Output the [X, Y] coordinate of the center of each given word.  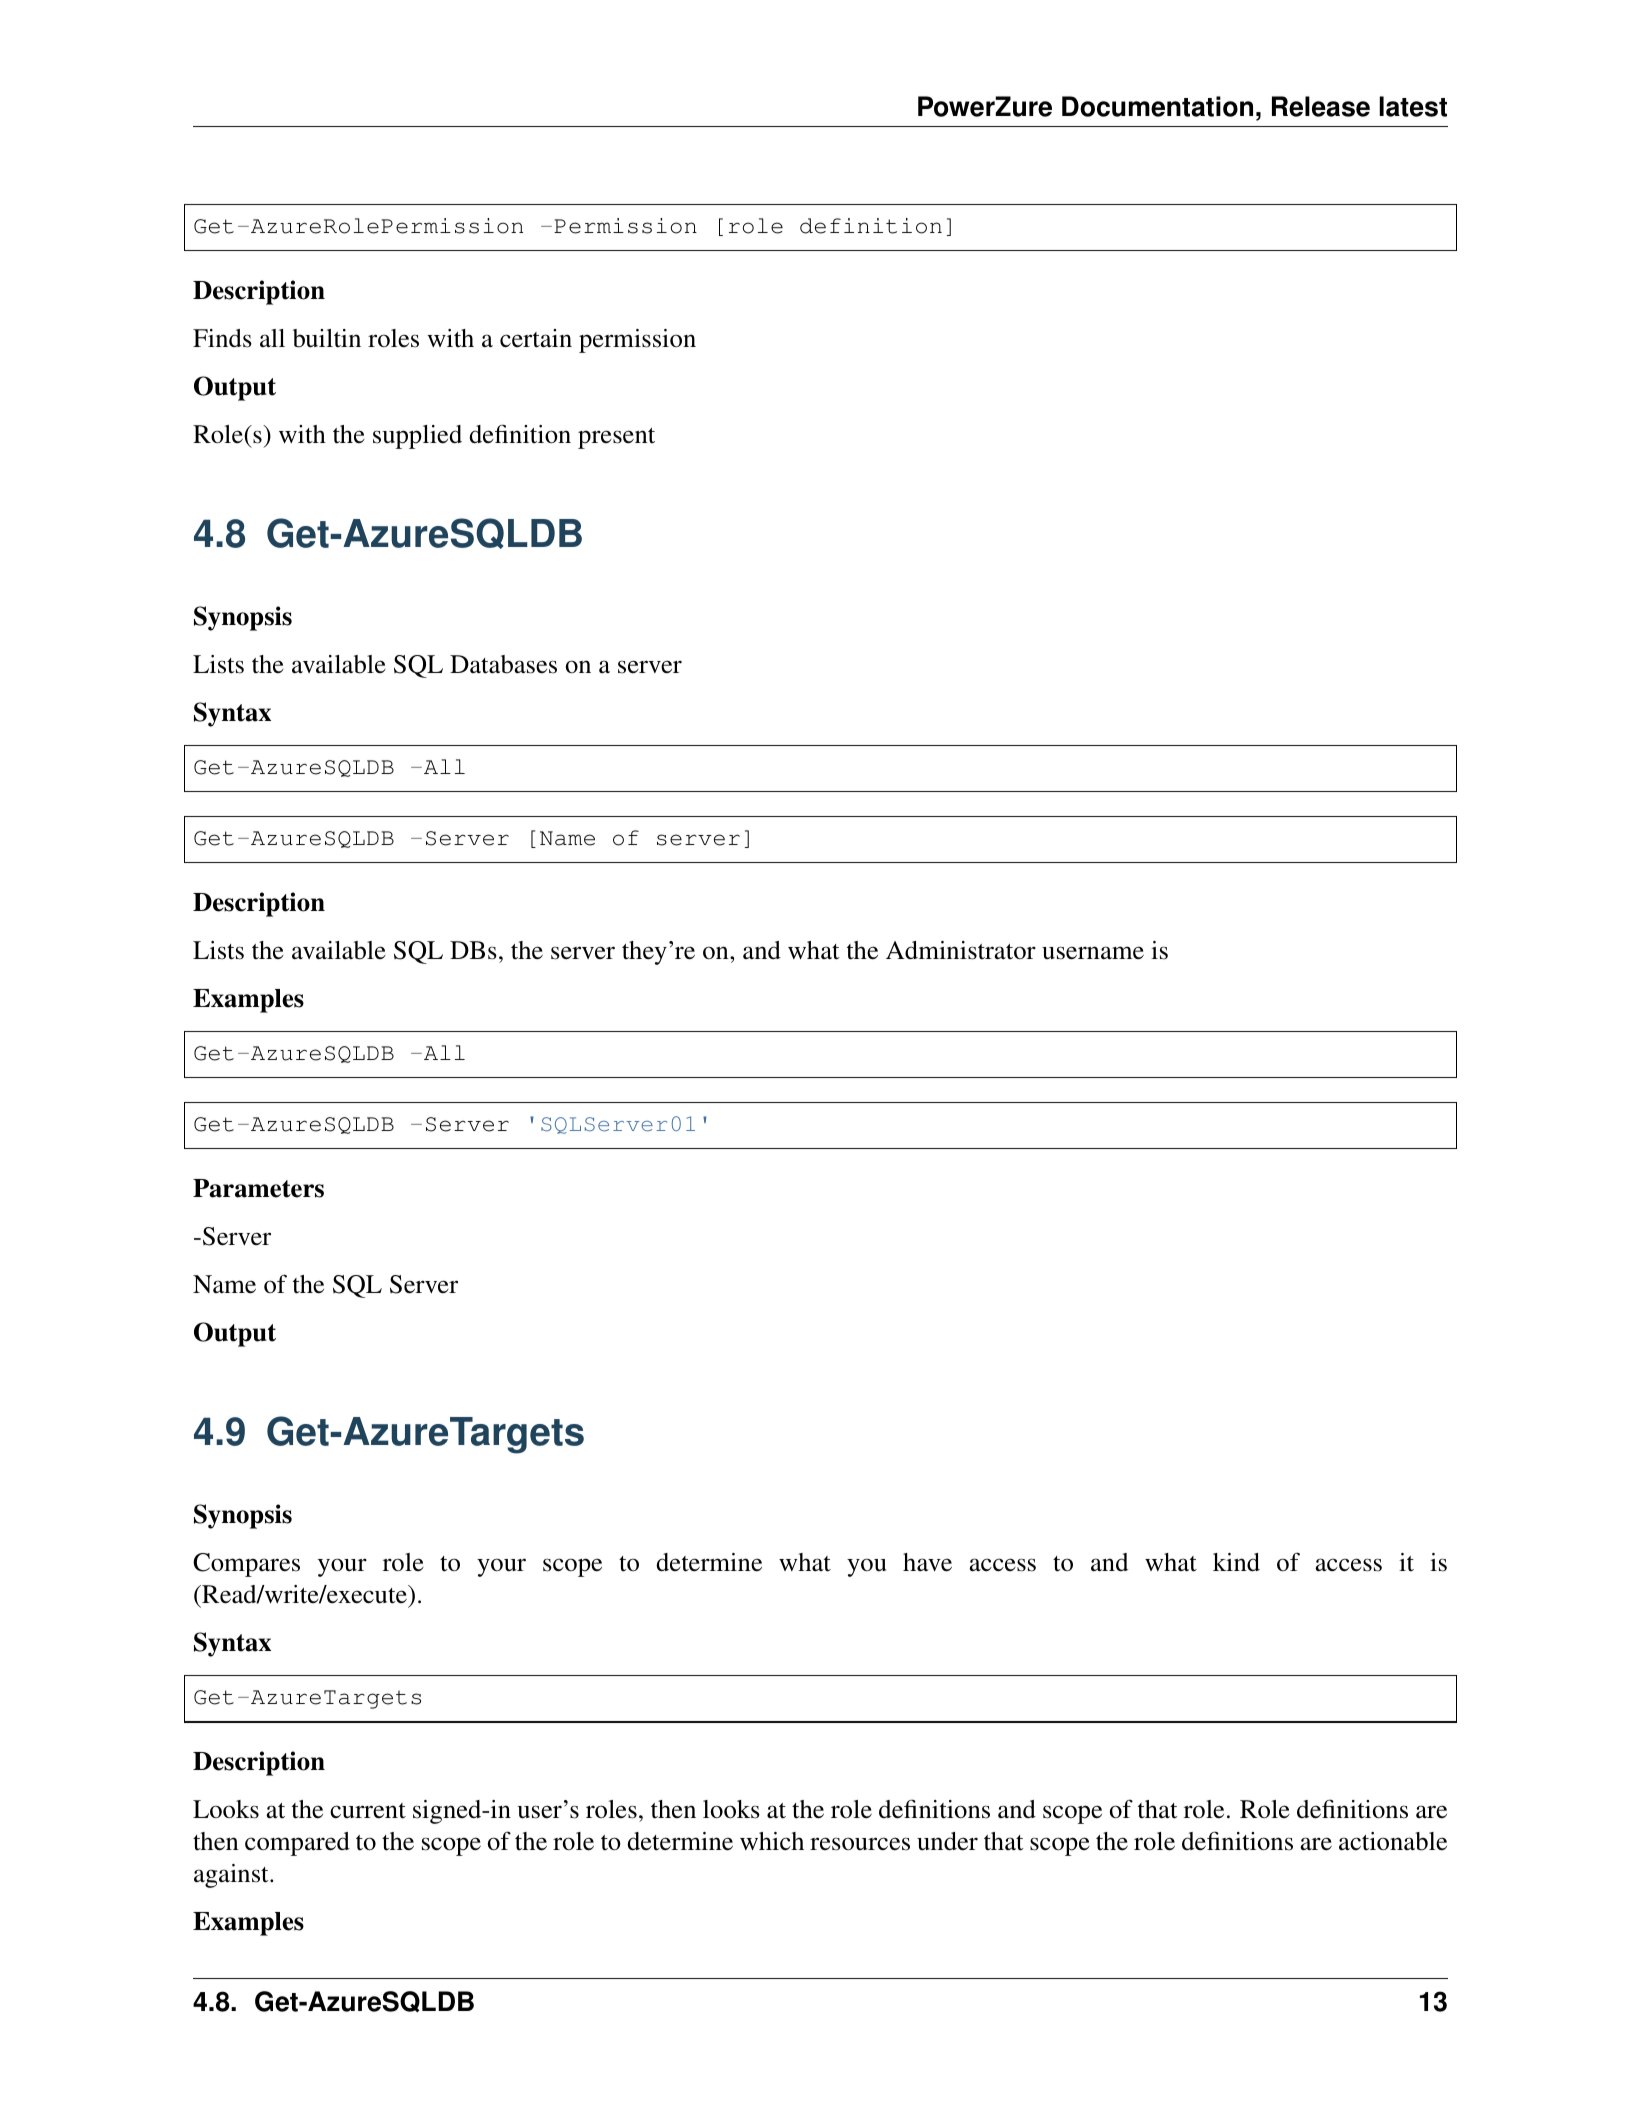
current [368, 1811]
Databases [503, 664]
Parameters [258, 1188]
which [772, 1841]
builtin [327, 338]
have [927, 1562]
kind [1236, 1562]
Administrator [961, 950]
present [616, 438]
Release [1321, 106]
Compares [246, 1565]
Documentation [1157, 106]
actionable [1393, 1841]
